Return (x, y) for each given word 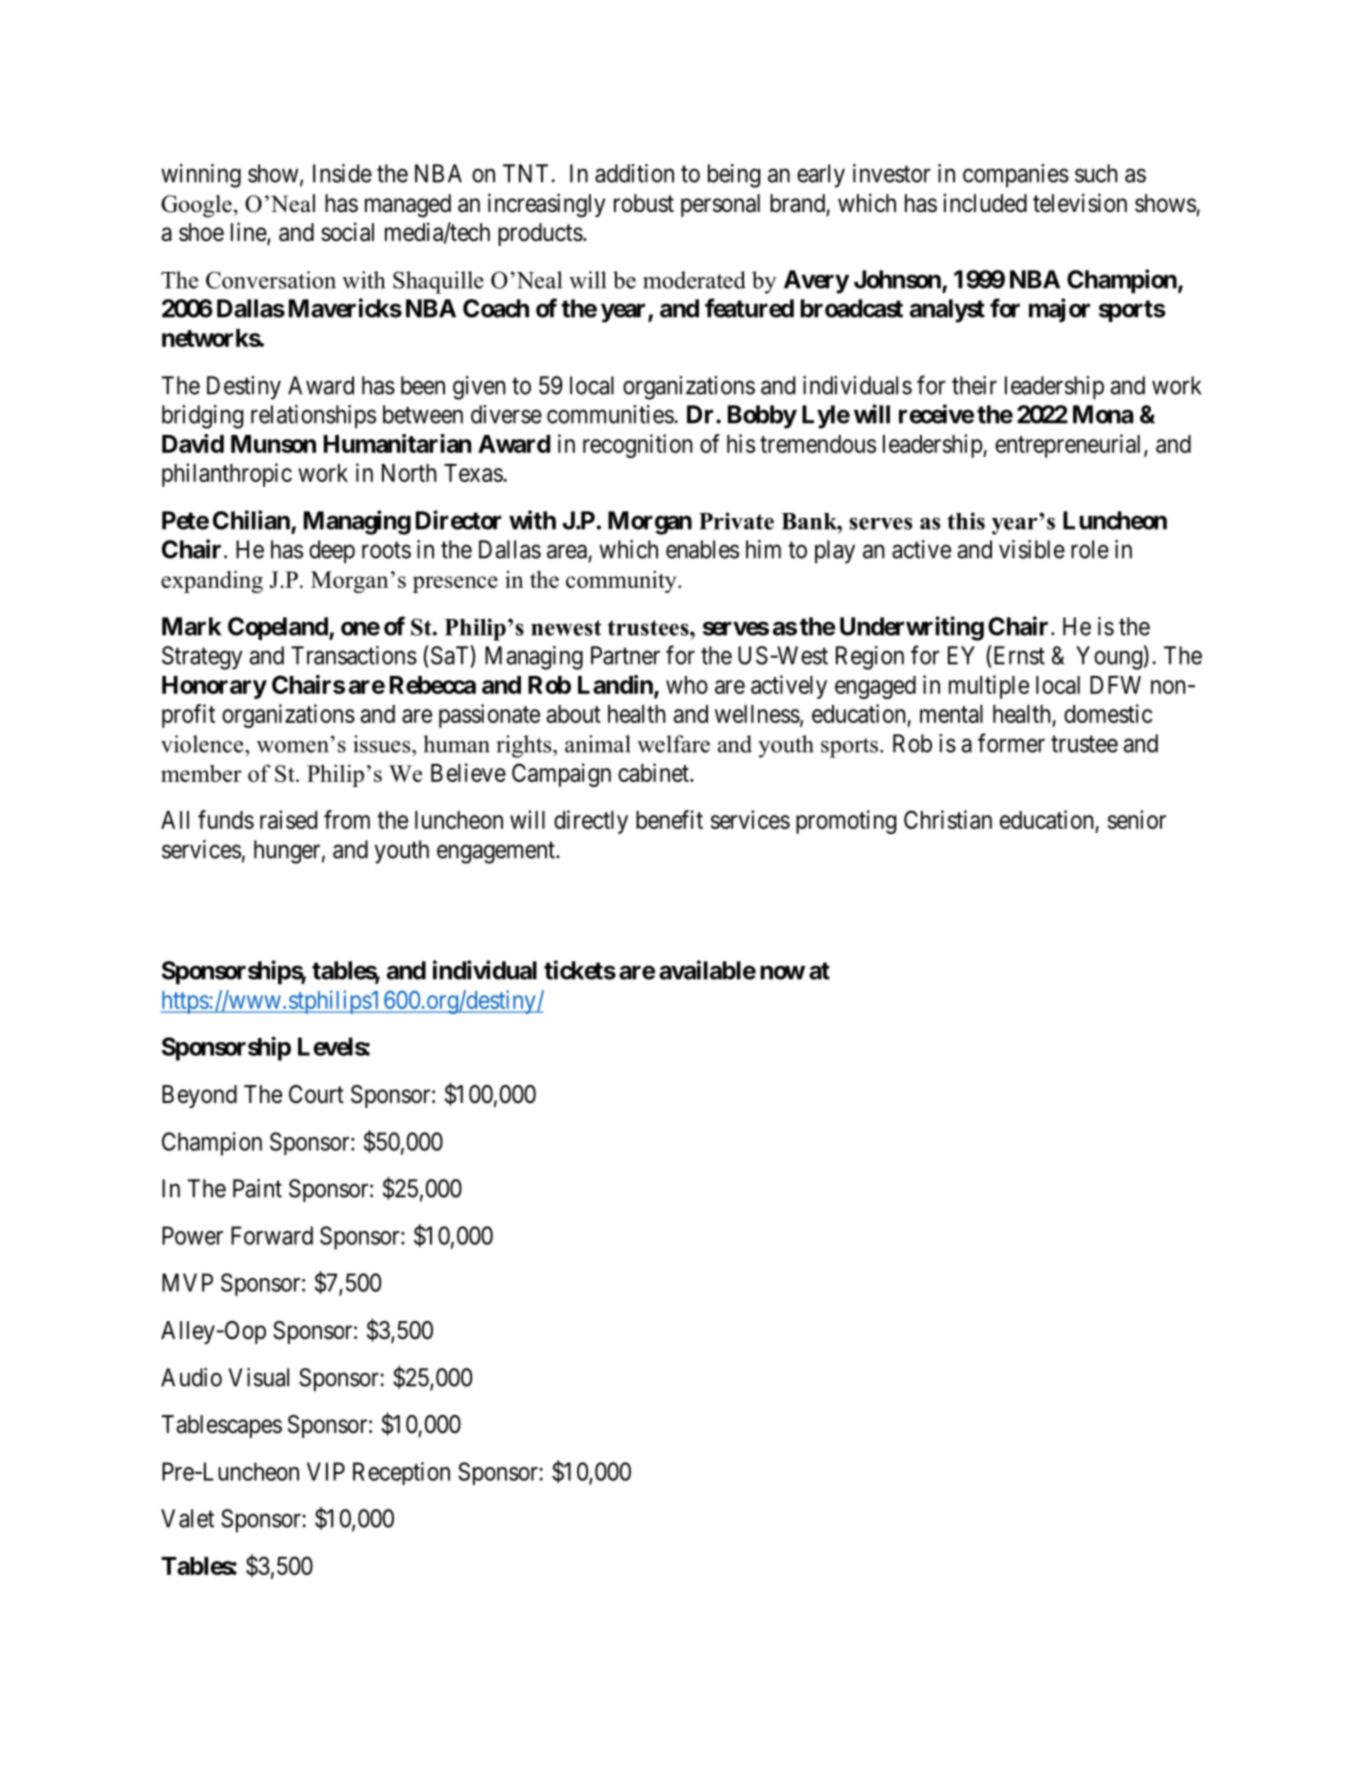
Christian (948, 819)
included (985, 203)
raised (288, 819)
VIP (326, 1471)
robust (644, 203)
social (347, 232)
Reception (401, 1473)
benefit (669, 819)
